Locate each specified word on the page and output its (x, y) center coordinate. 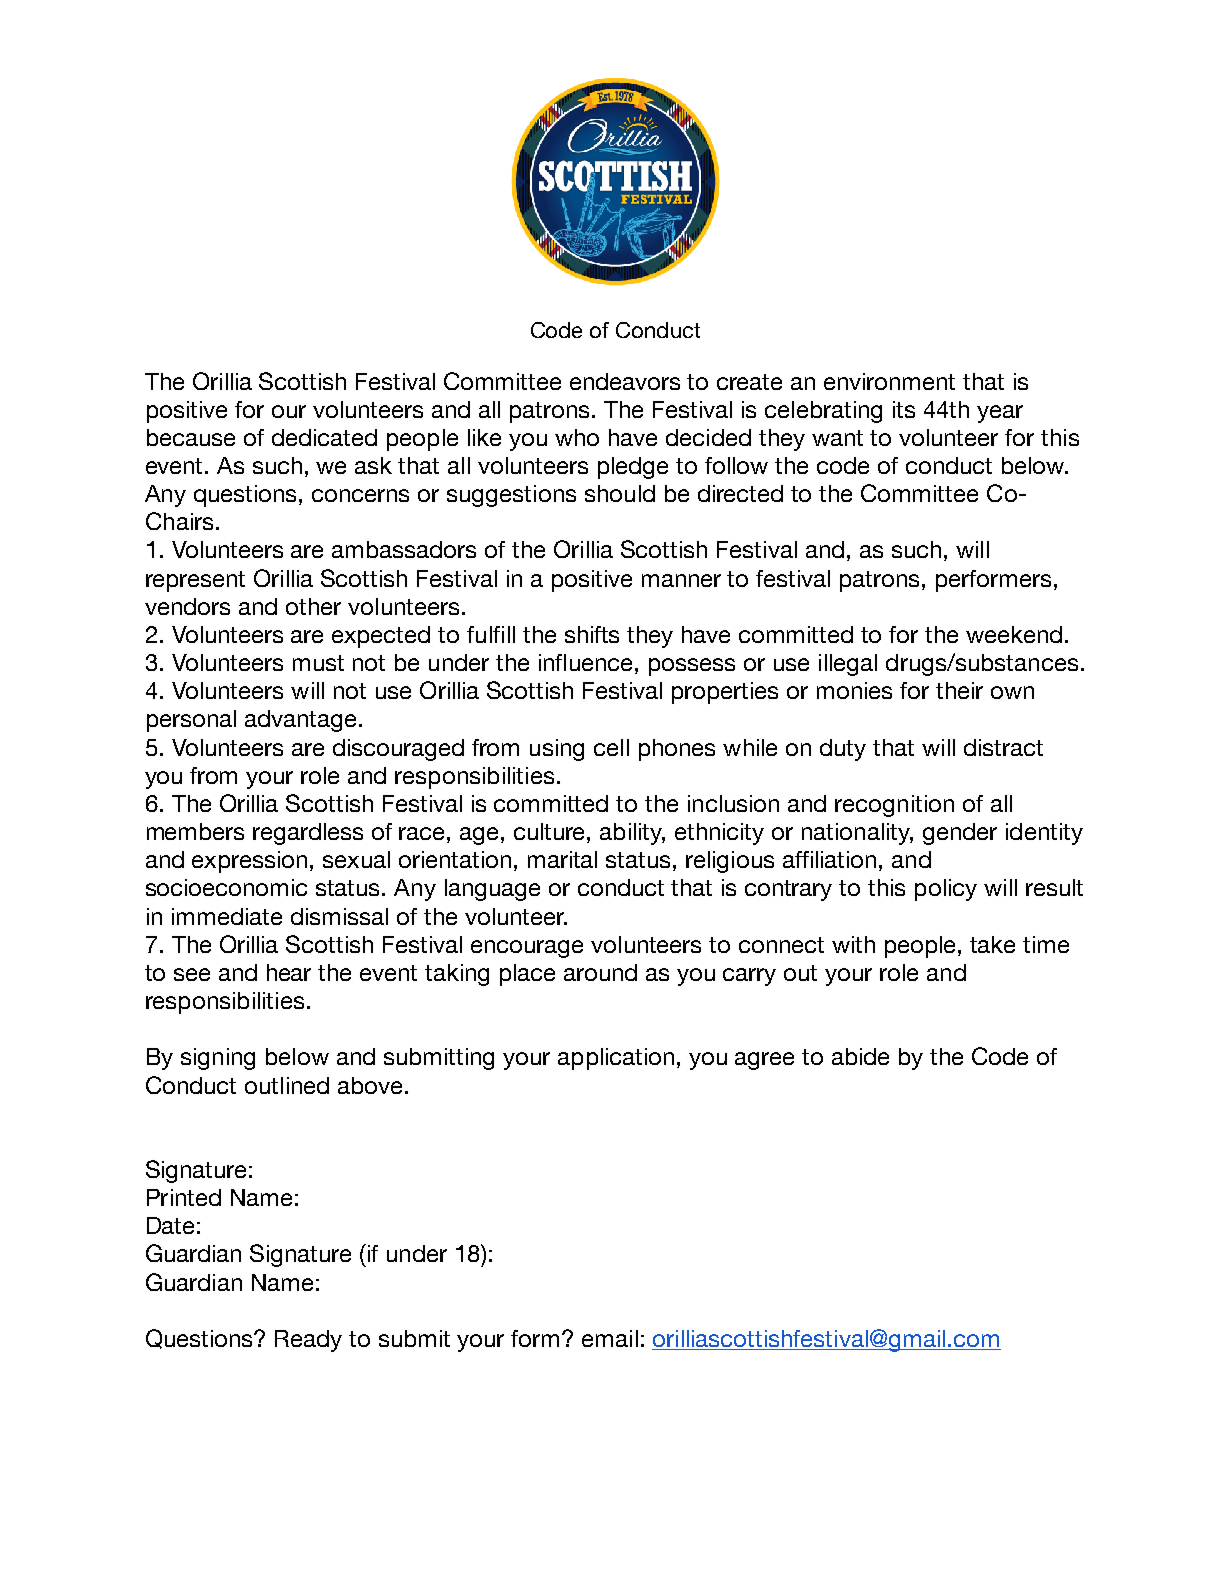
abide (860, 1056)
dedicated (324, 437)
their (959, 690)
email (610, 1338)
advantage (302, 721)
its (904, 409)
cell (611, 747)
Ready (308, 1341)
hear (289, 972)
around (600, 972)
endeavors (625, 381)
